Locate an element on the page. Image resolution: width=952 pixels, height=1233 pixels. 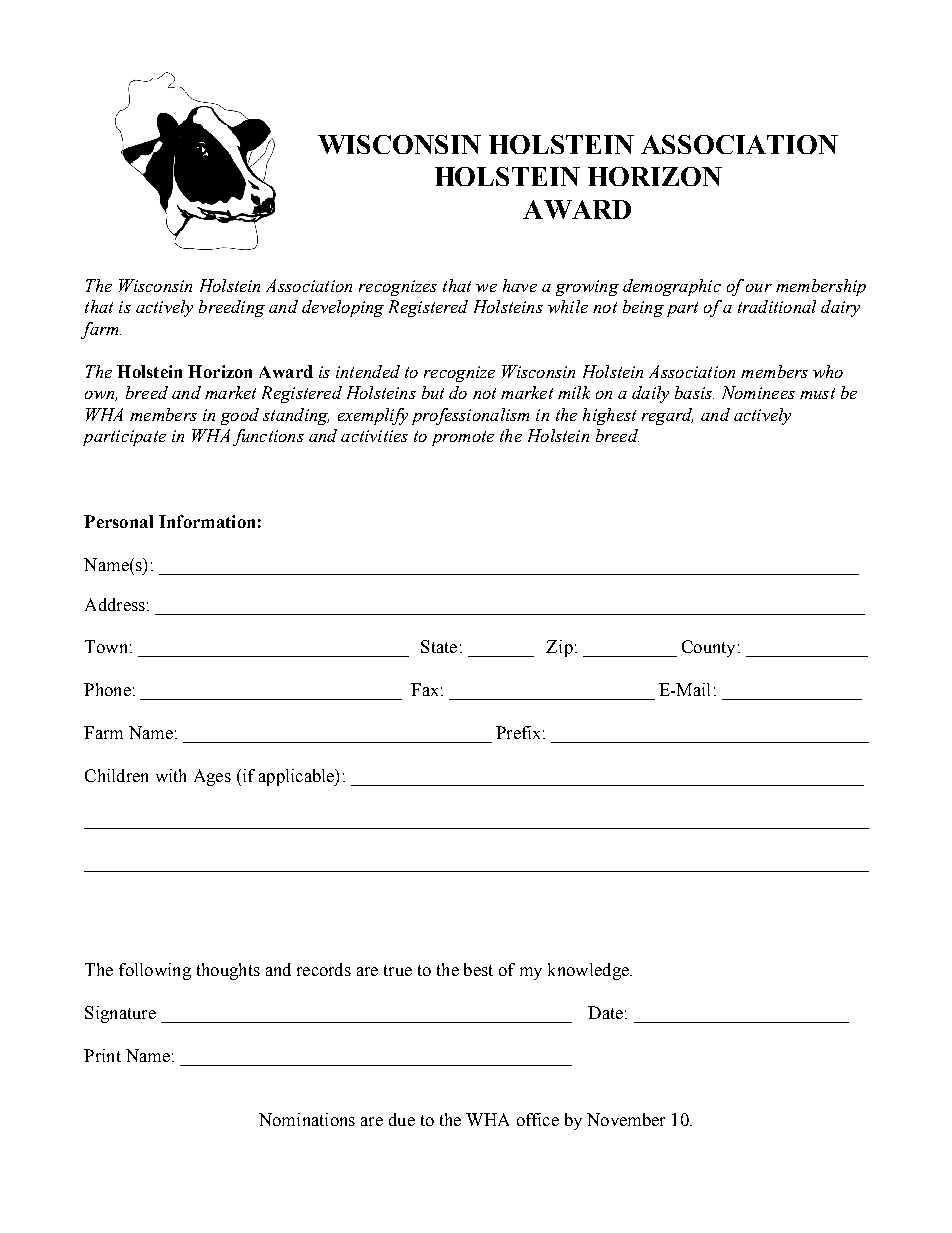
office is located at coordinates (538, 1119).
